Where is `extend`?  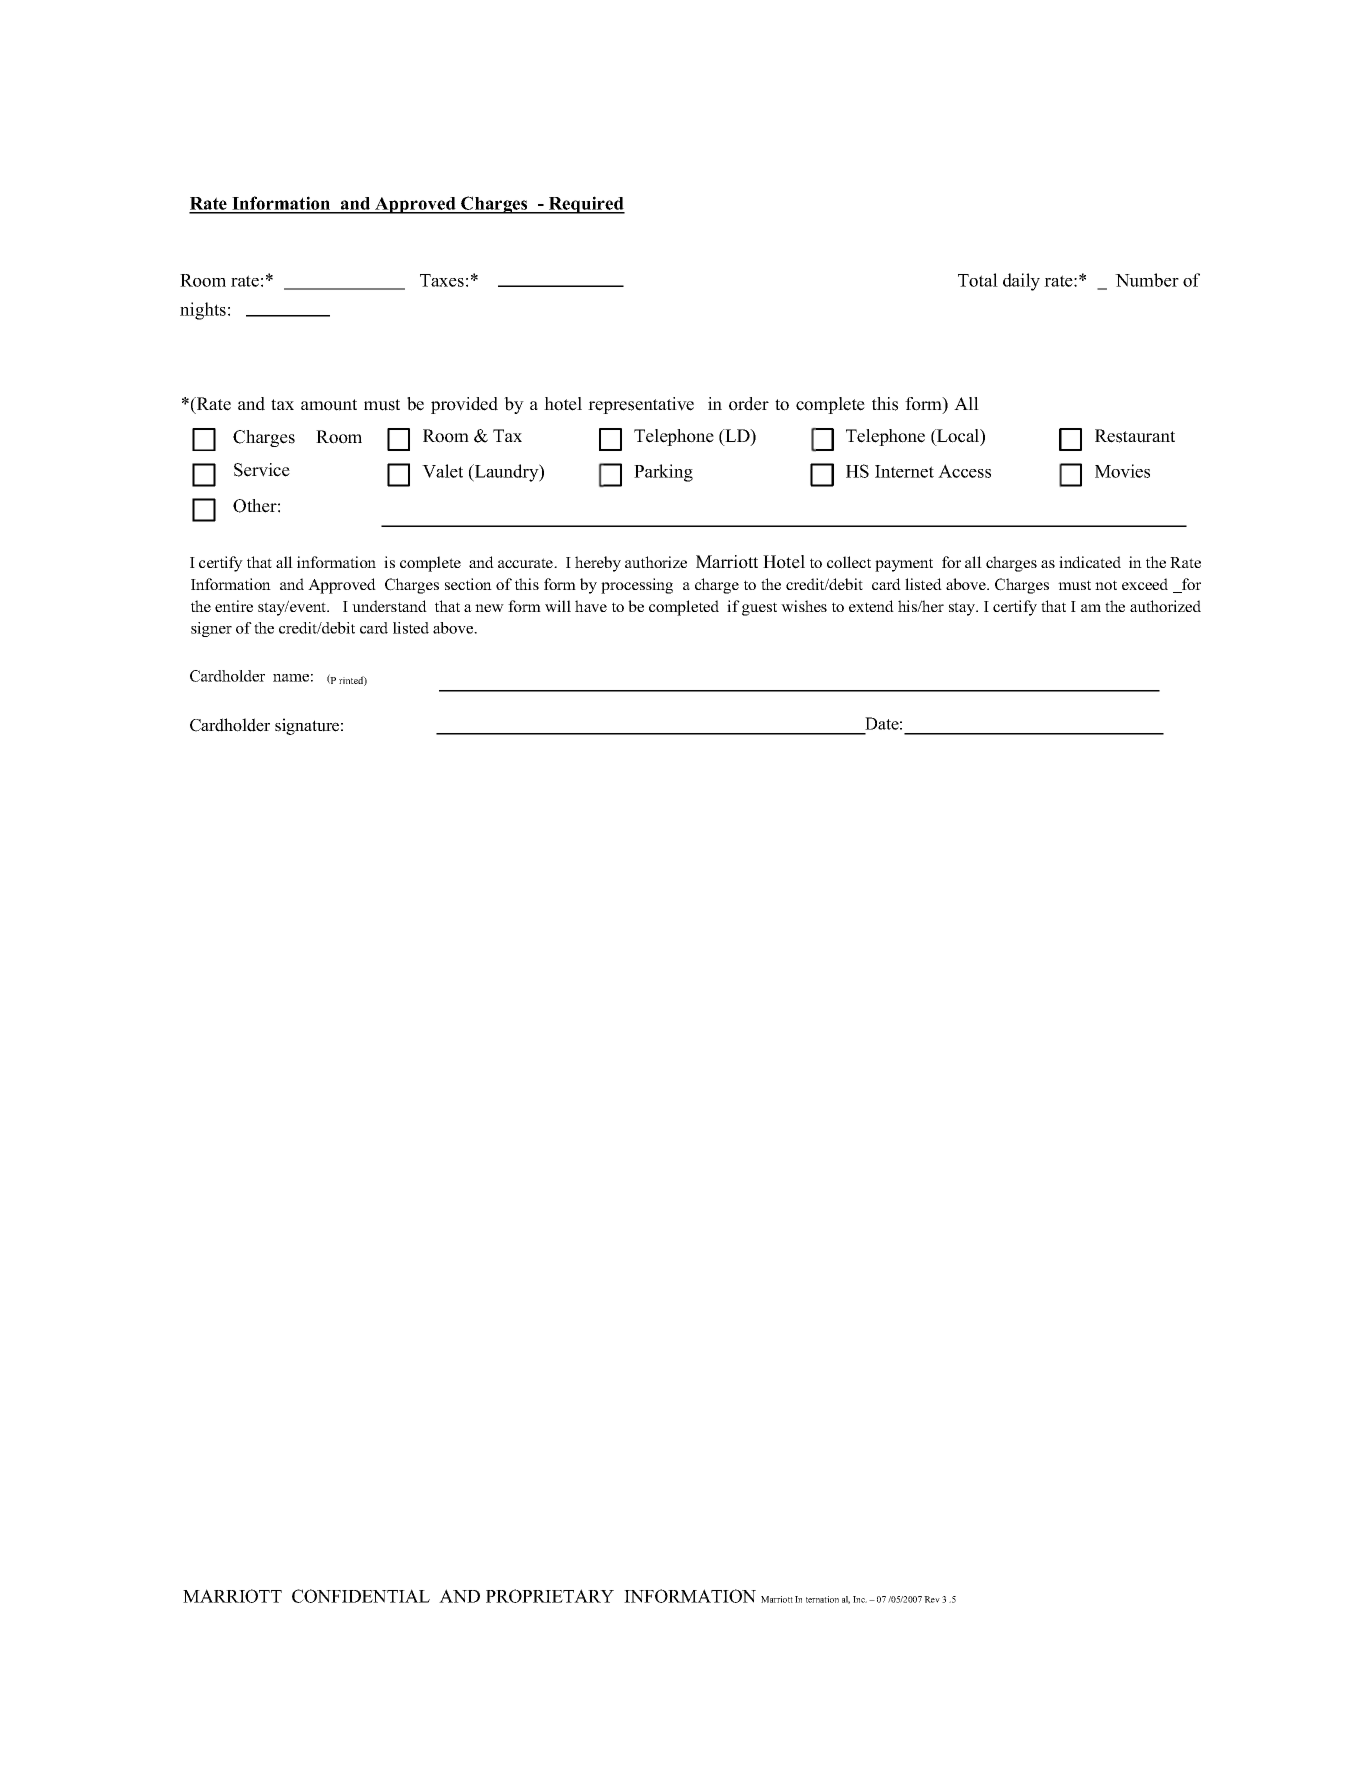 extend is located at coordinates (871, 606).
